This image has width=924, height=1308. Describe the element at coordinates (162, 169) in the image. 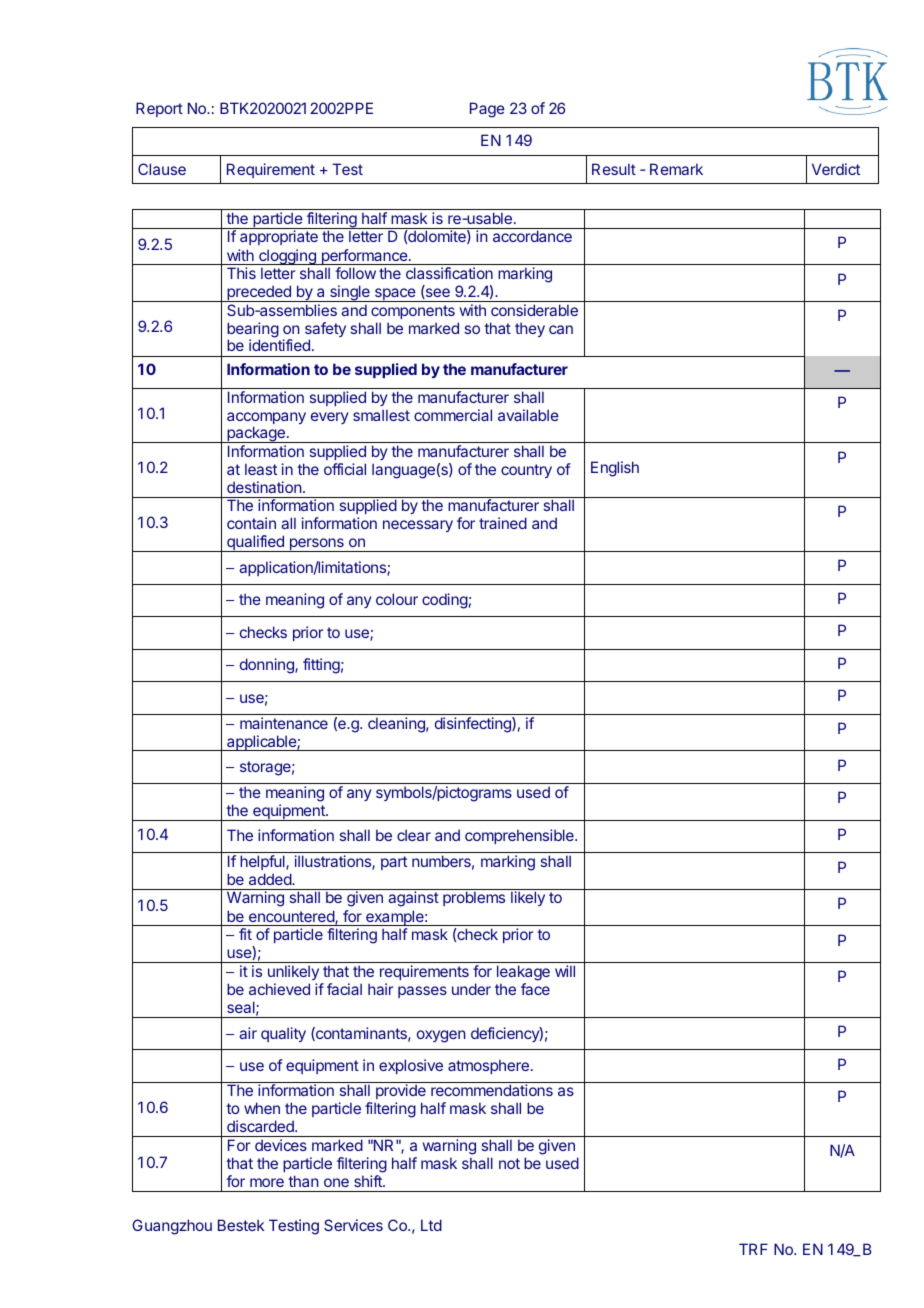

I see `Clause` at that location.
